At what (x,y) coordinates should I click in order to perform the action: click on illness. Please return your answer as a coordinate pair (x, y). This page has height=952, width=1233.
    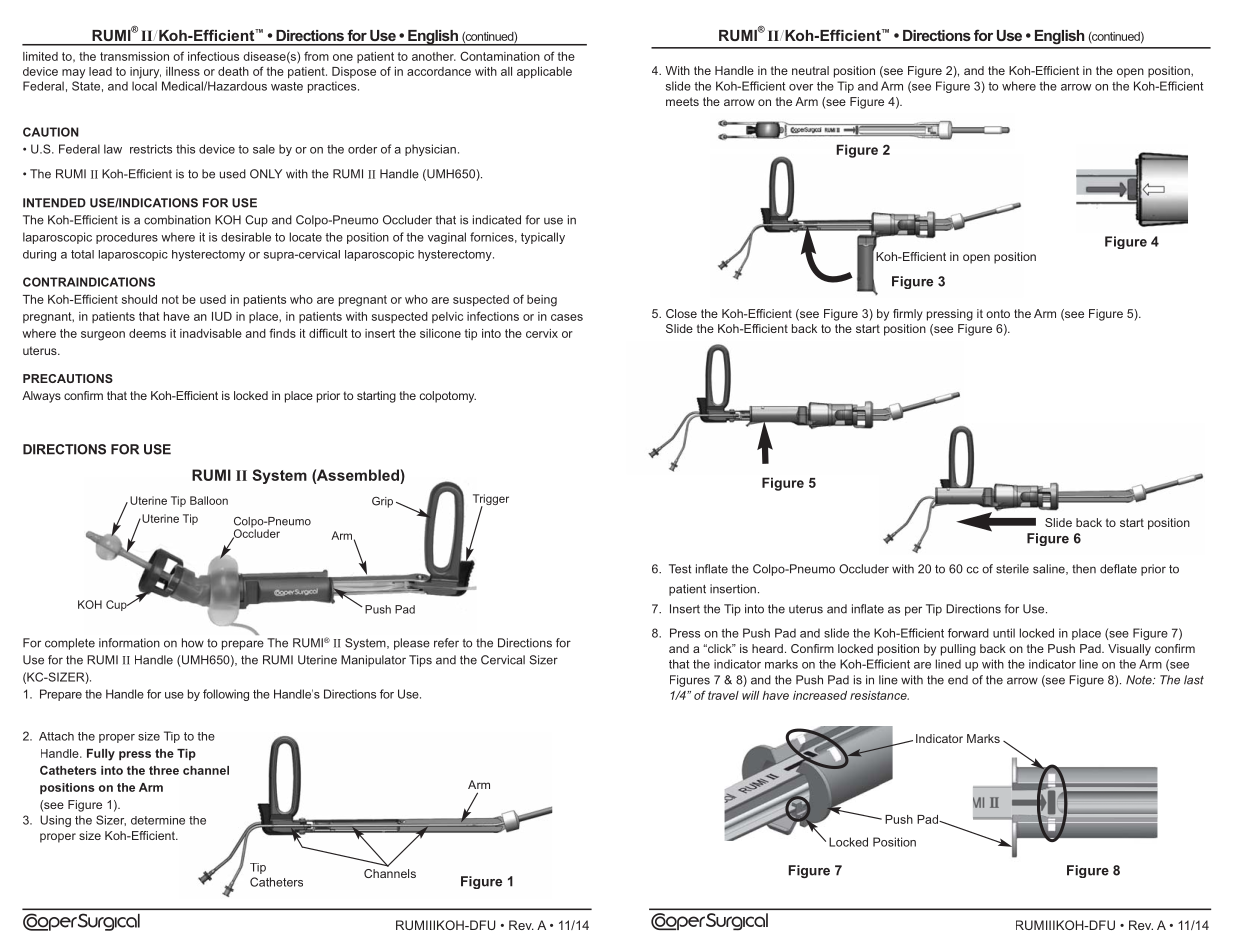
    Looking at the image, I should click on (183, 71).
